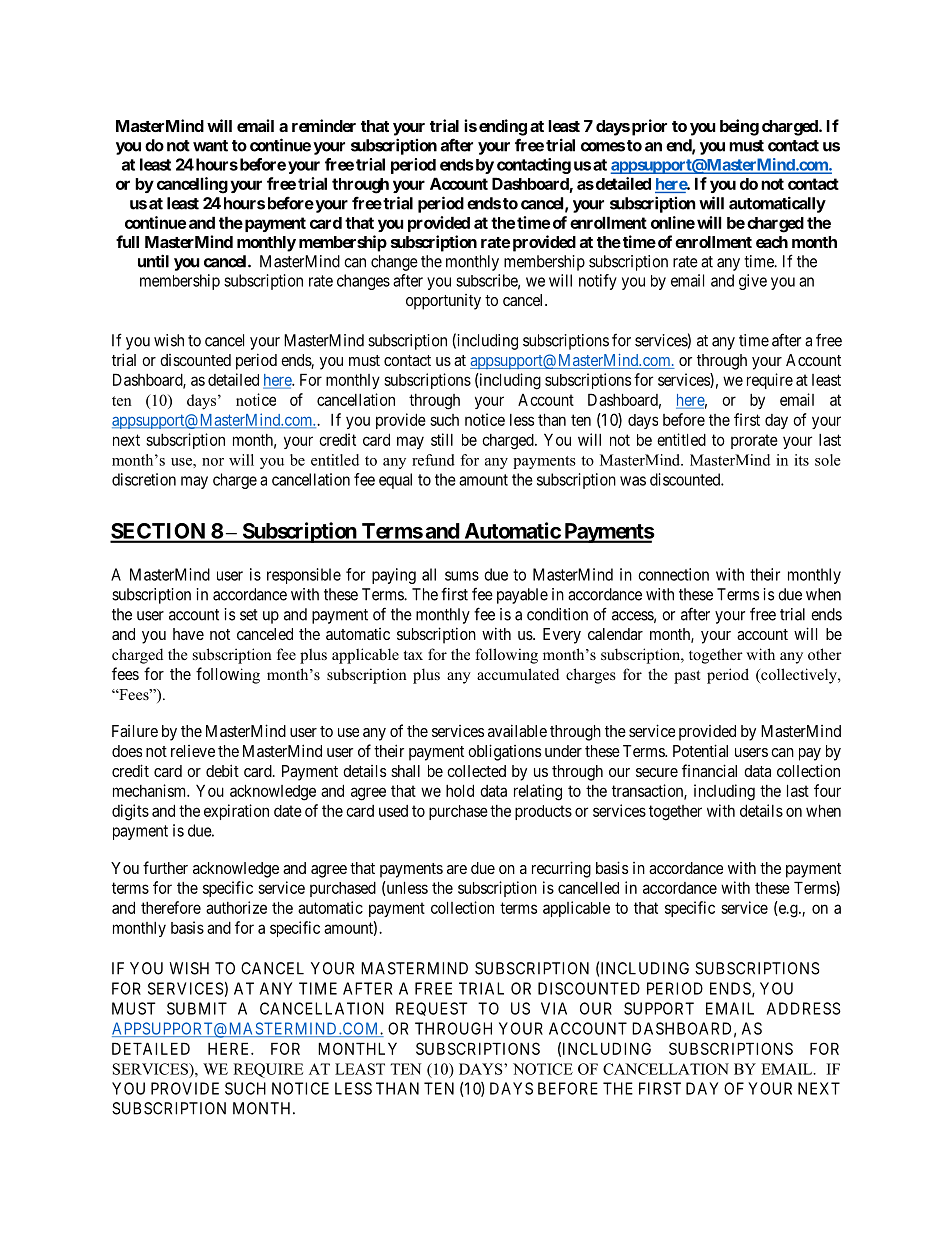 Image resolution: width=952 pixels, height=1233 pixels. What do you see at coordinates (197, 1008) in the page?
I see `SUBMIT` at bounding box center [197, 1008].
